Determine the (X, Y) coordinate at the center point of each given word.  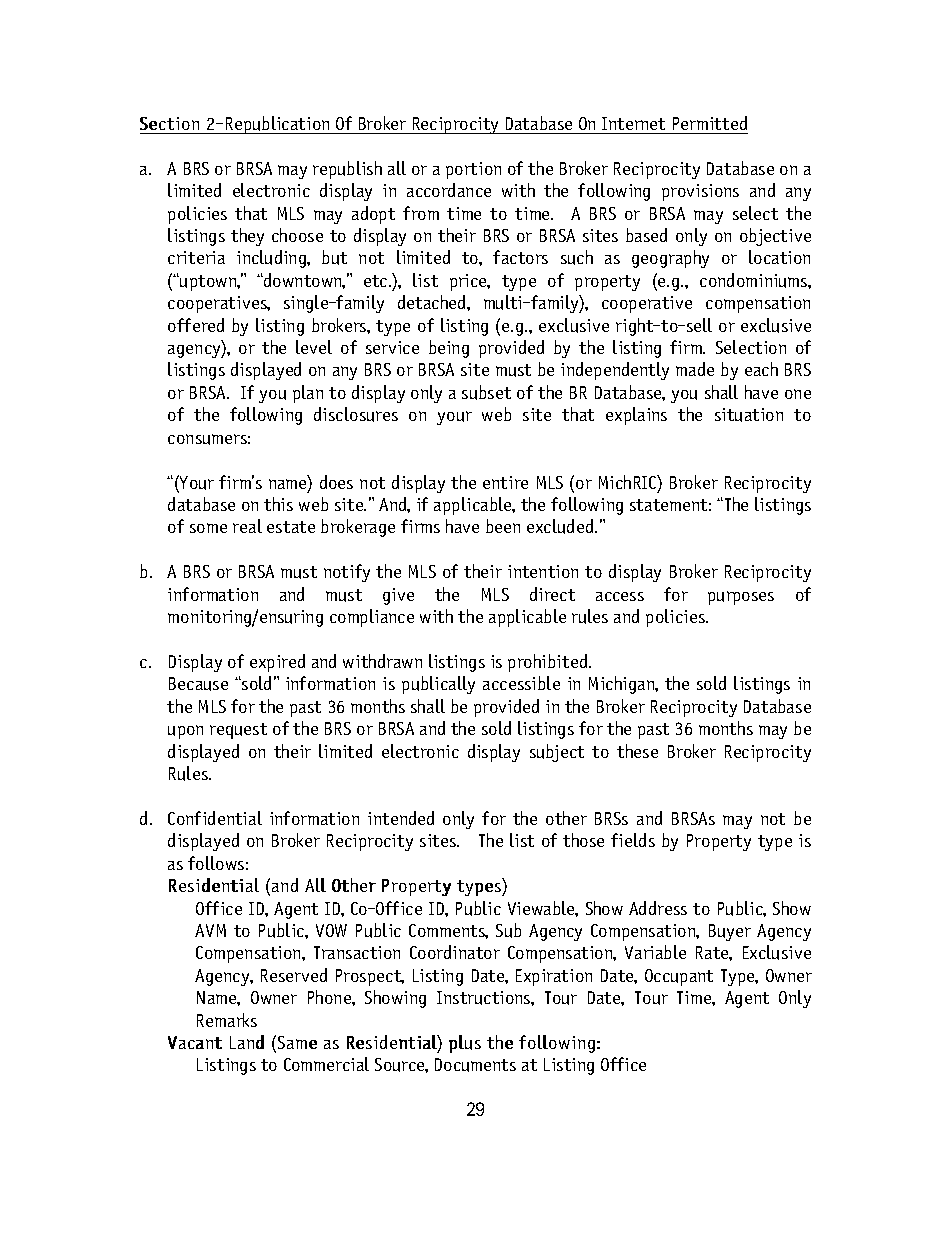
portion (473, 170)
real (247, 526)
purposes (741, 598)
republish (347, 170)
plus (465, 1044)
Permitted (710, 123)
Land (247, 1042)
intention (543, 571)
